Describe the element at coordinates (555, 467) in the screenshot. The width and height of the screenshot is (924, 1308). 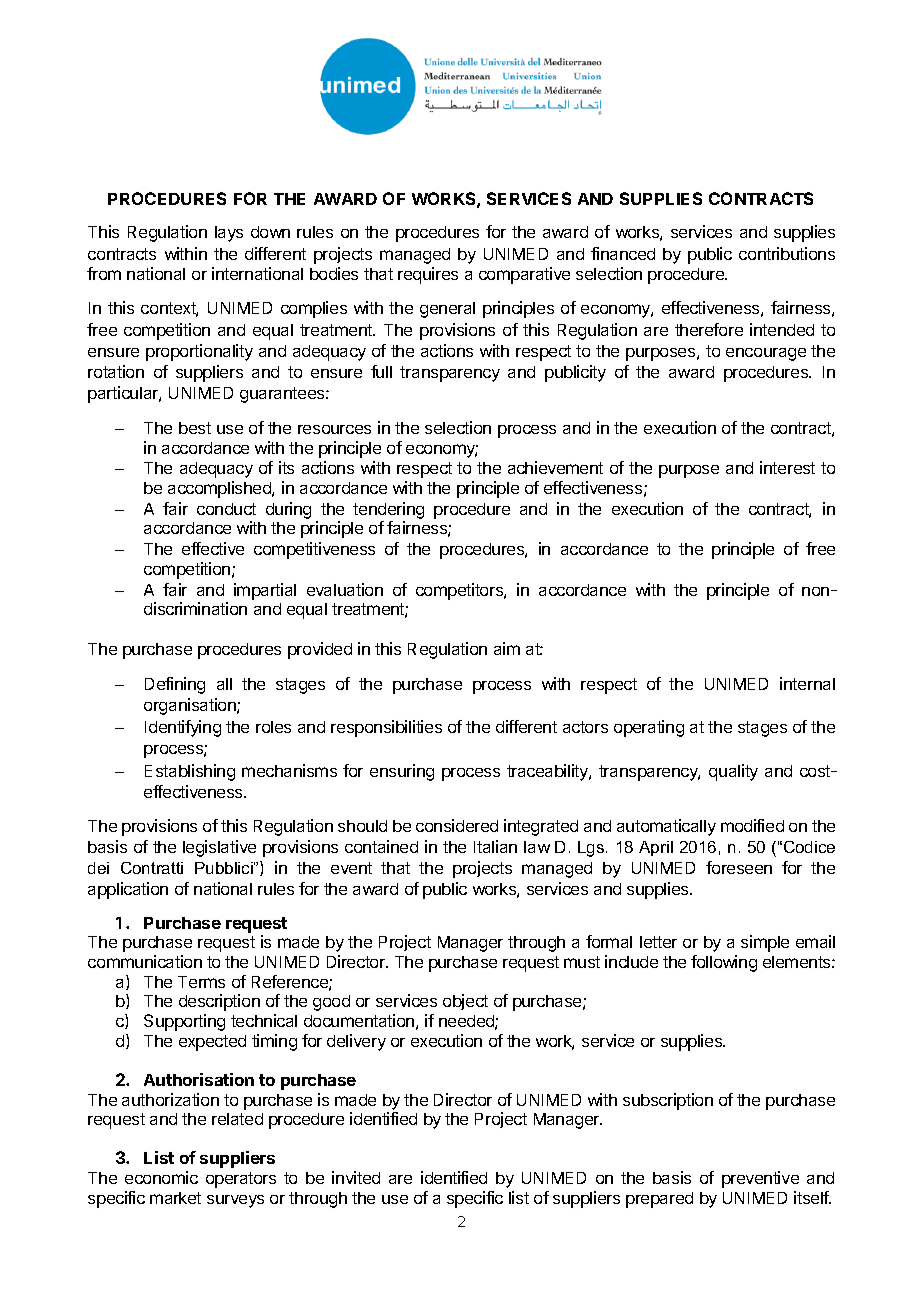
I see `achievement` at that location.
